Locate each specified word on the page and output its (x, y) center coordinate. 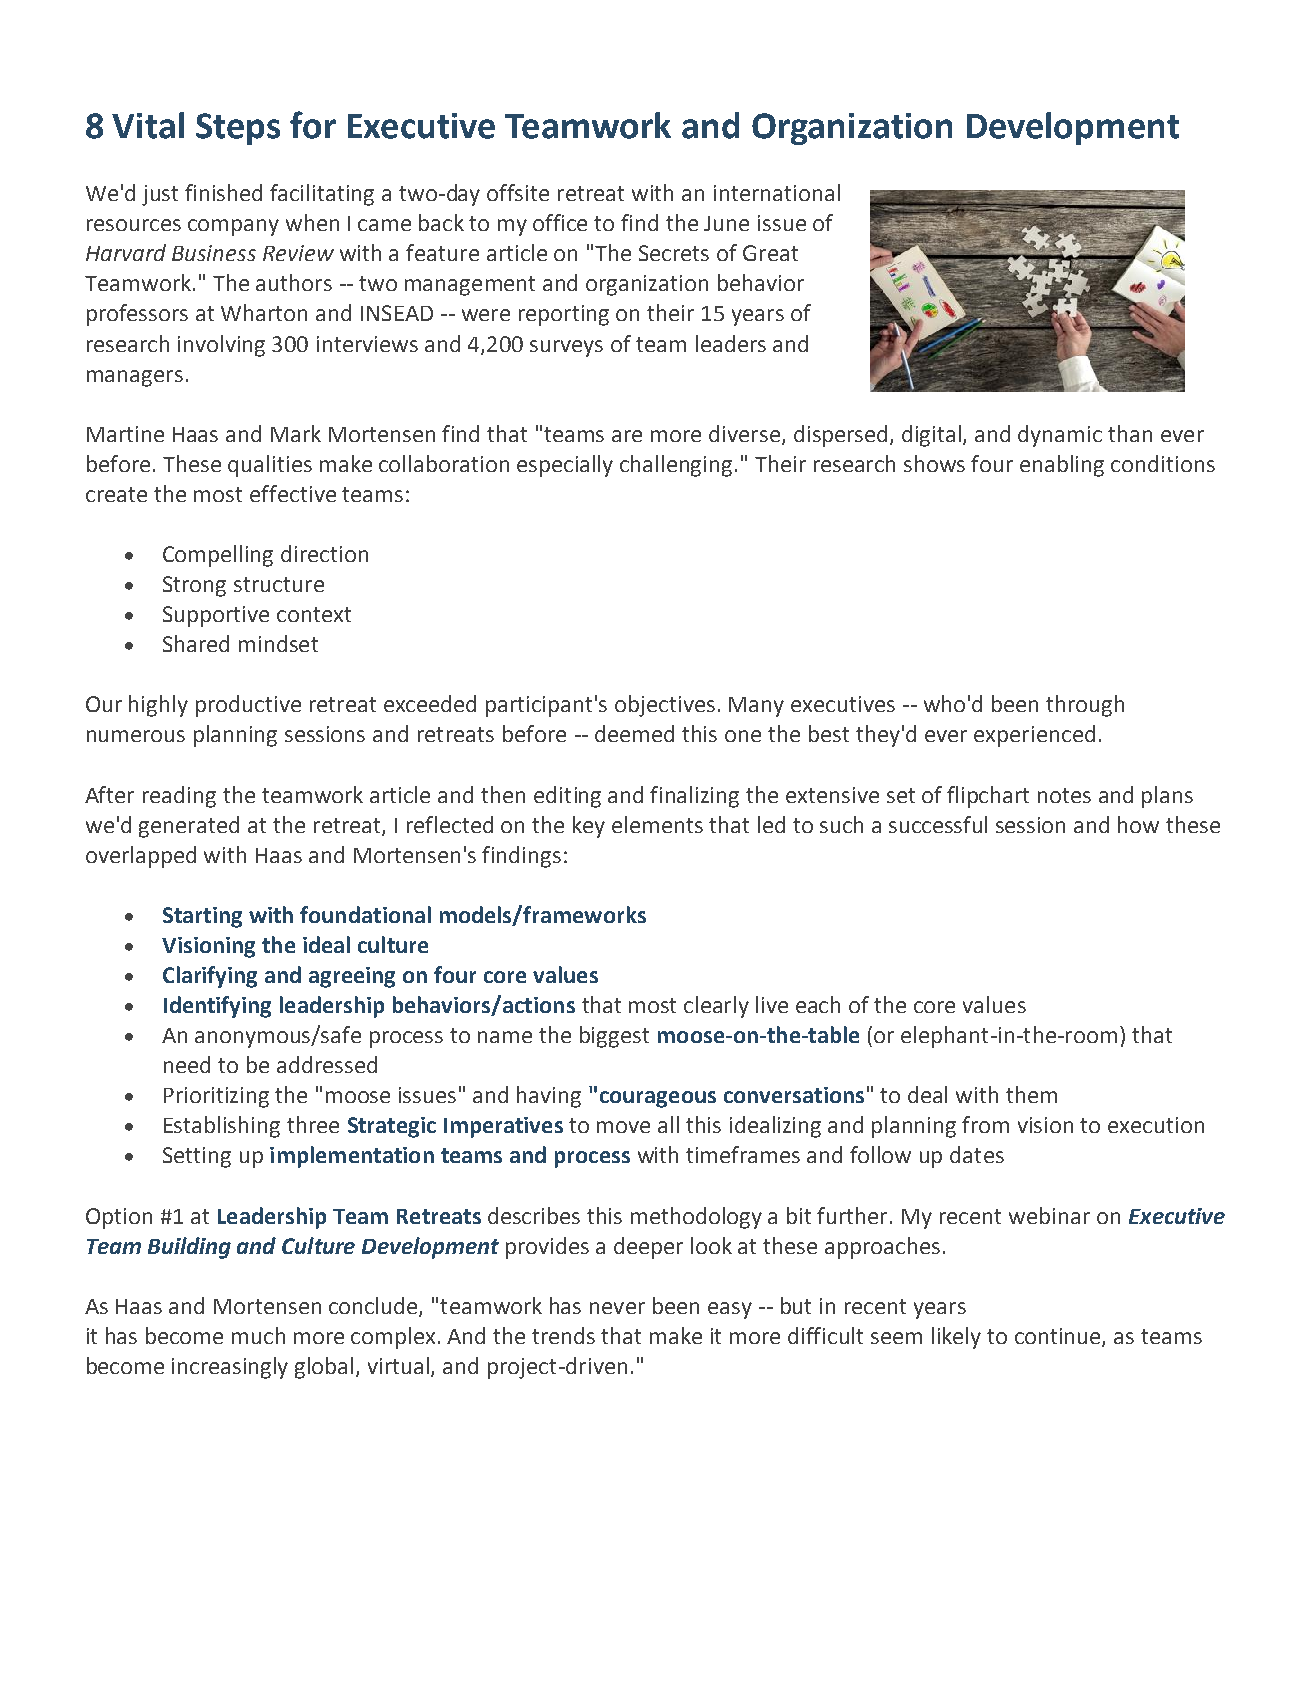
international (777, 192)
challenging (676, 466)
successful (938, 824)
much (258, 1335)
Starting (202, 917)
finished (223, 192)
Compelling (218, 556)
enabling (1062, 466)
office (560, 222)
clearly (716, 1007)
